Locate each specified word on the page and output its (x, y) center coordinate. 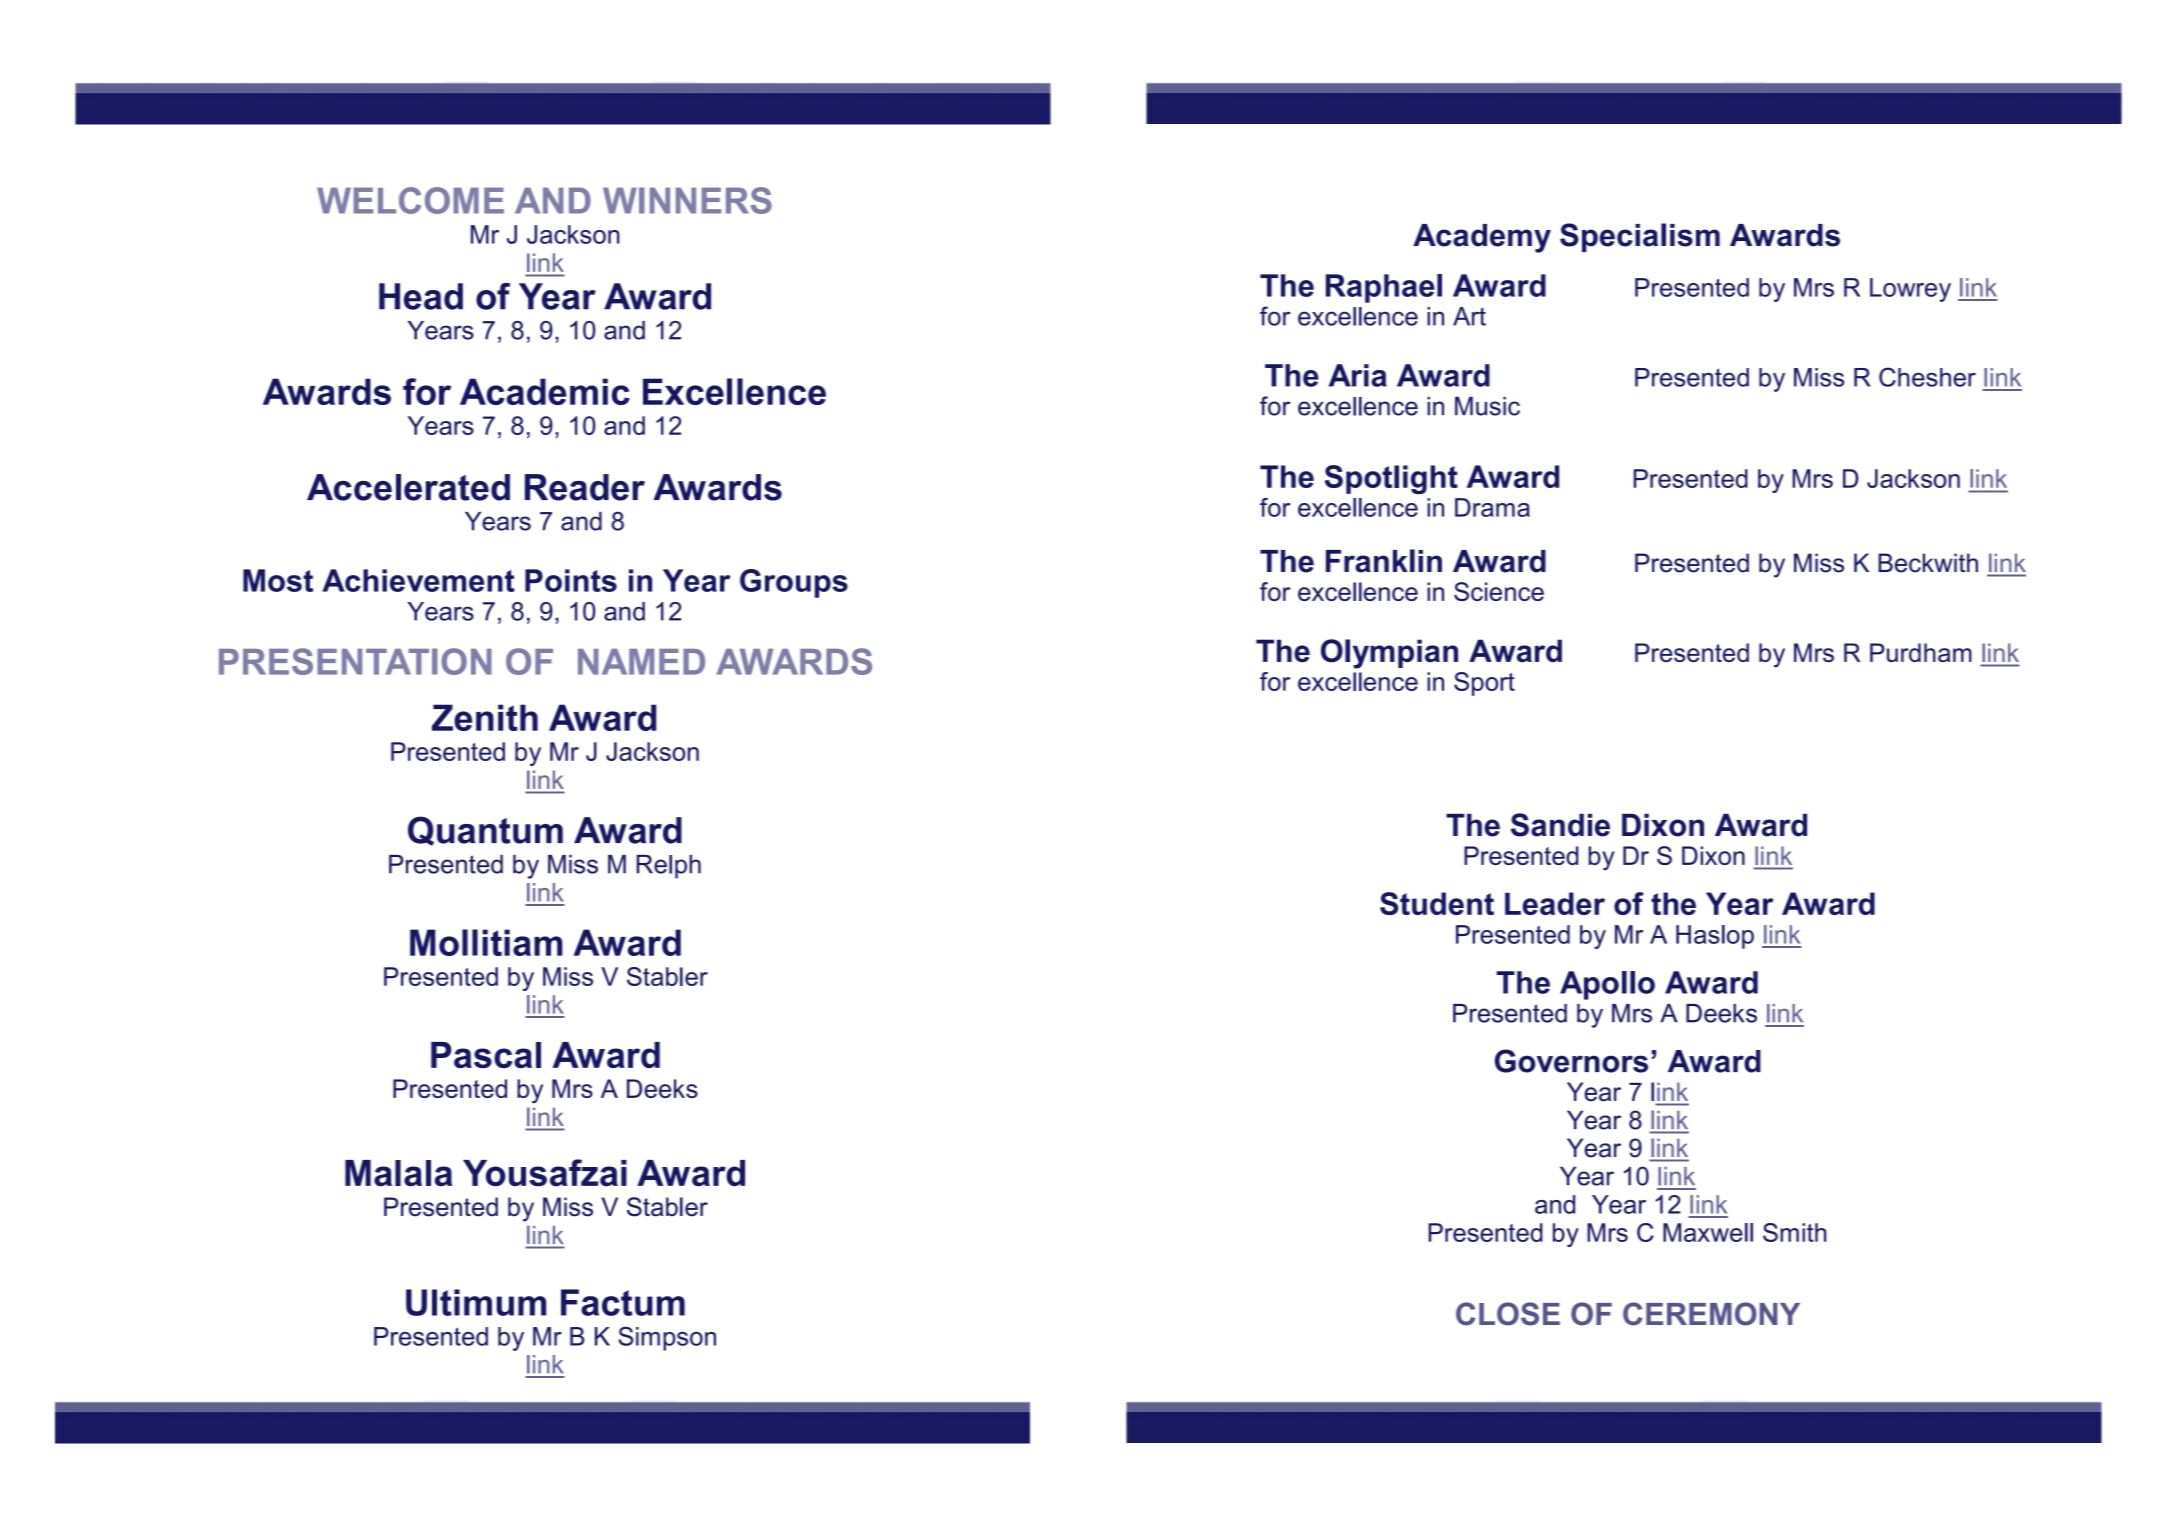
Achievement (418, 580)
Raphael (1384, 288)
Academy (1482, 238)
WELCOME (410, 200)
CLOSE (1508, 1314)
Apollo (1607, 985)
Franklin (1384, 561)
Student (1437, 903)
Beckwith (1928, 563)
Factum (623, 1302)
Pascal (486, 1055)
